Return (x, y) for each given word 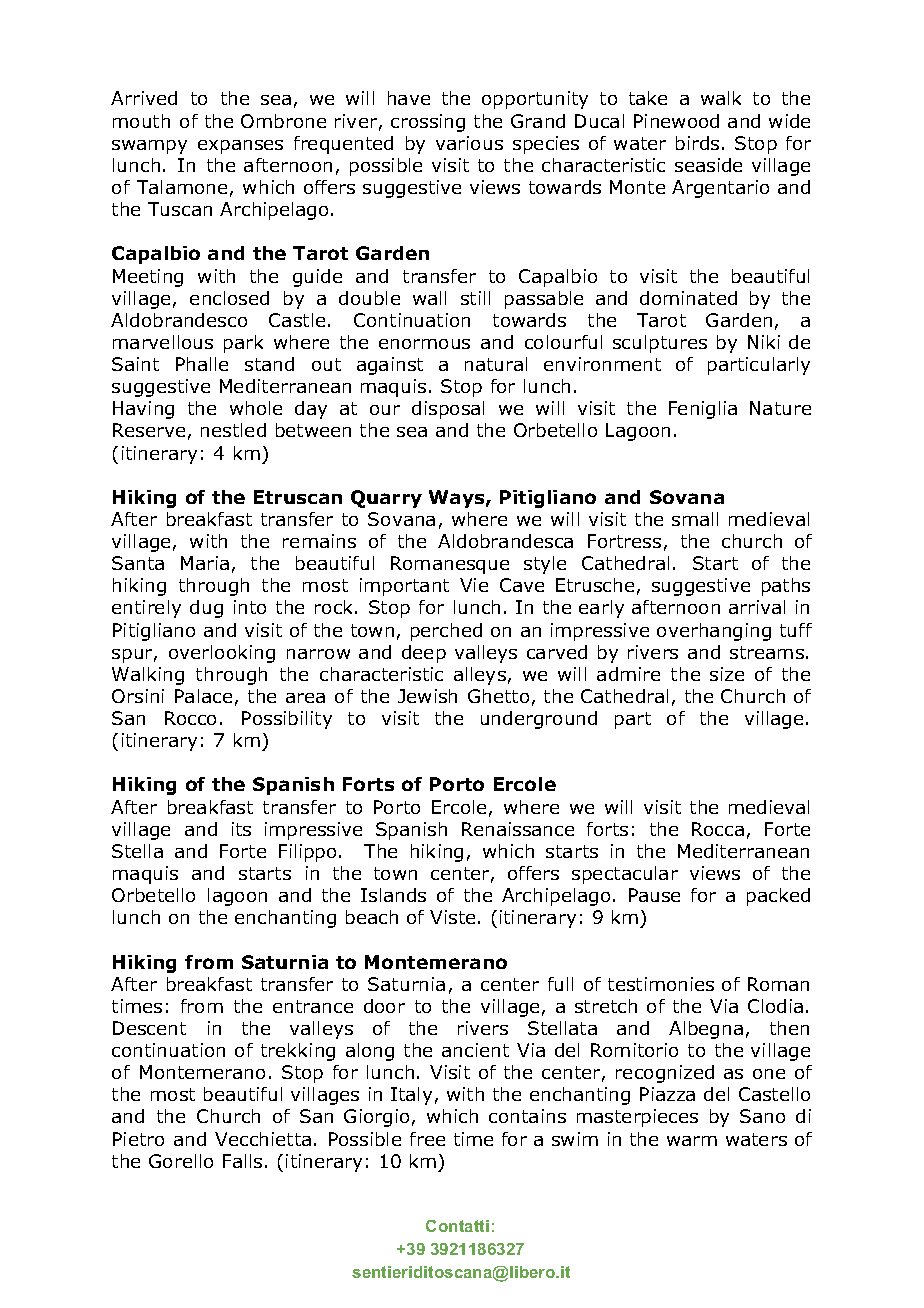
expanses (240, 147)
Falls (242, 1161)
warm (692, 1141)
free (427, 1139)
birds (697, 143)
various (469, 143)
